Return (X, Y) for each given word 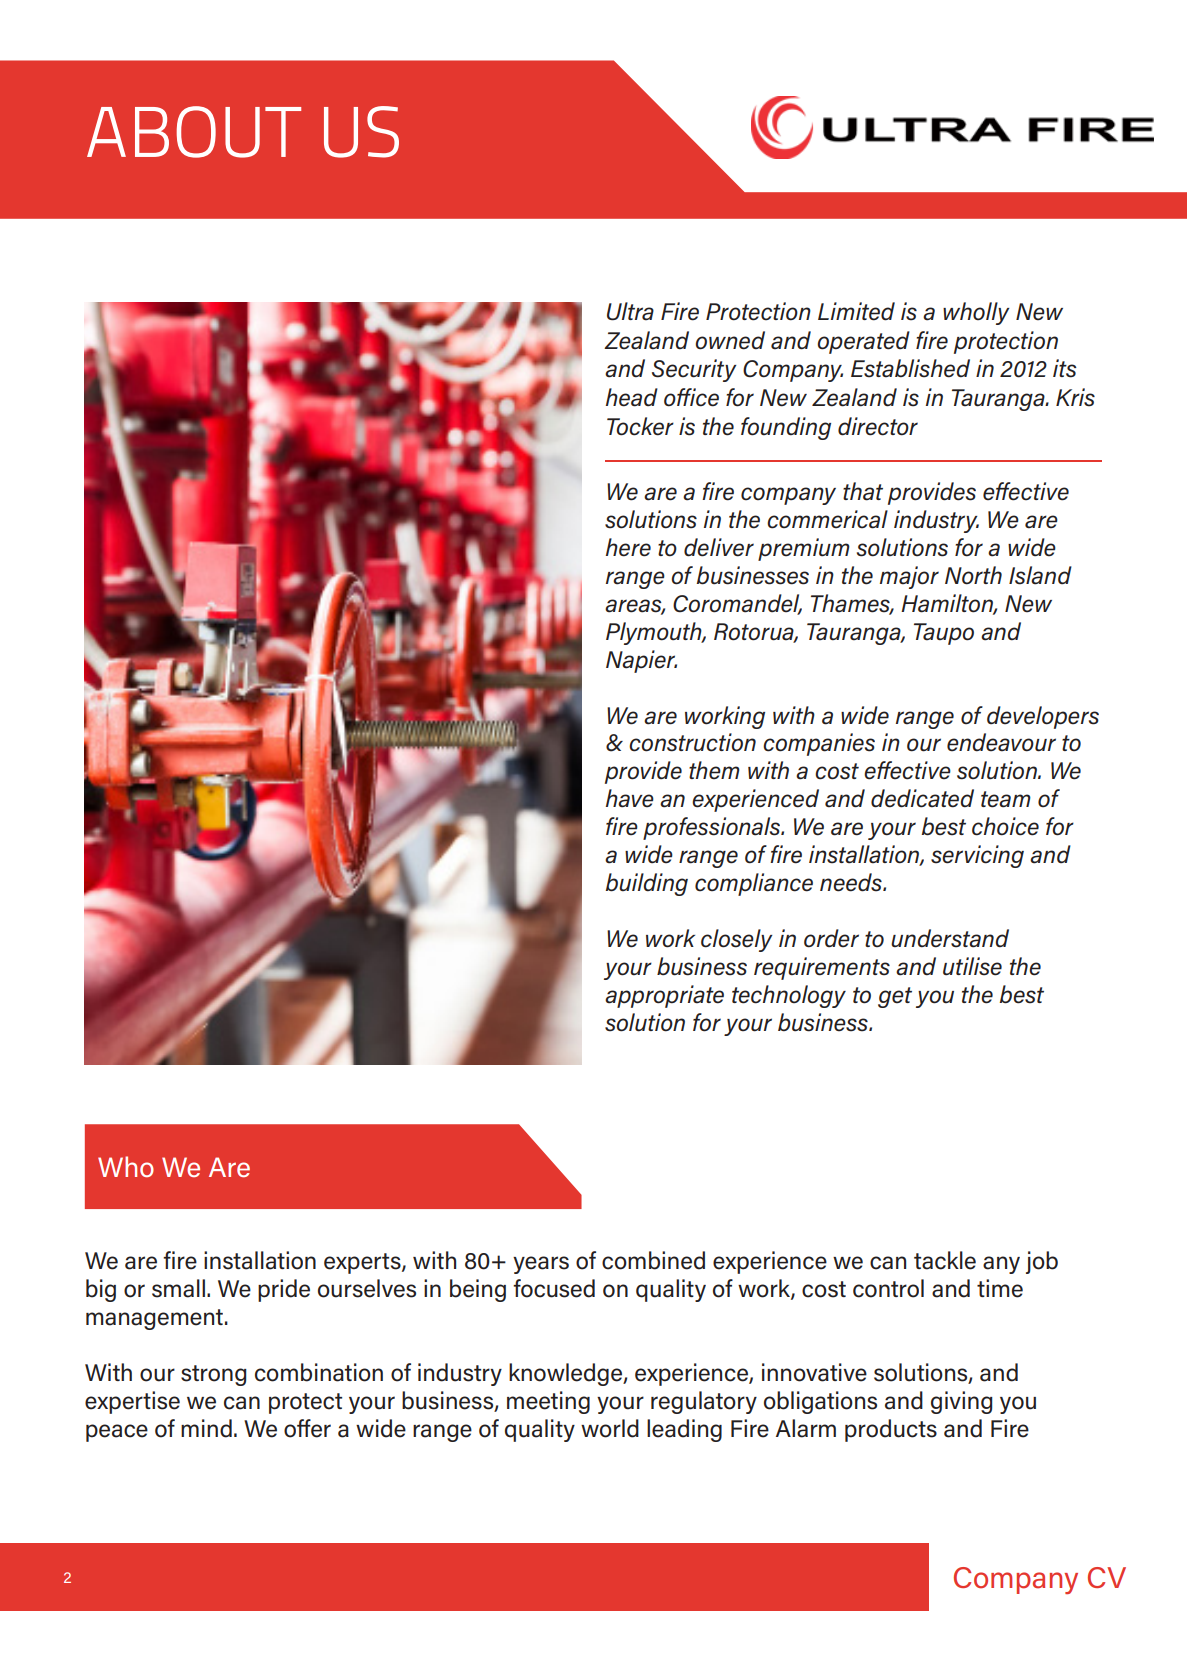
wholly (976, 313)
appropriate (664, 996)
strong (214, 1375)
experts (363, 1263)
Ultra (630, 311)
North (973, 575)
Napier (641, 661)
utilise (972, 966)
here (628, 547)
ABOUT (194, 132)
